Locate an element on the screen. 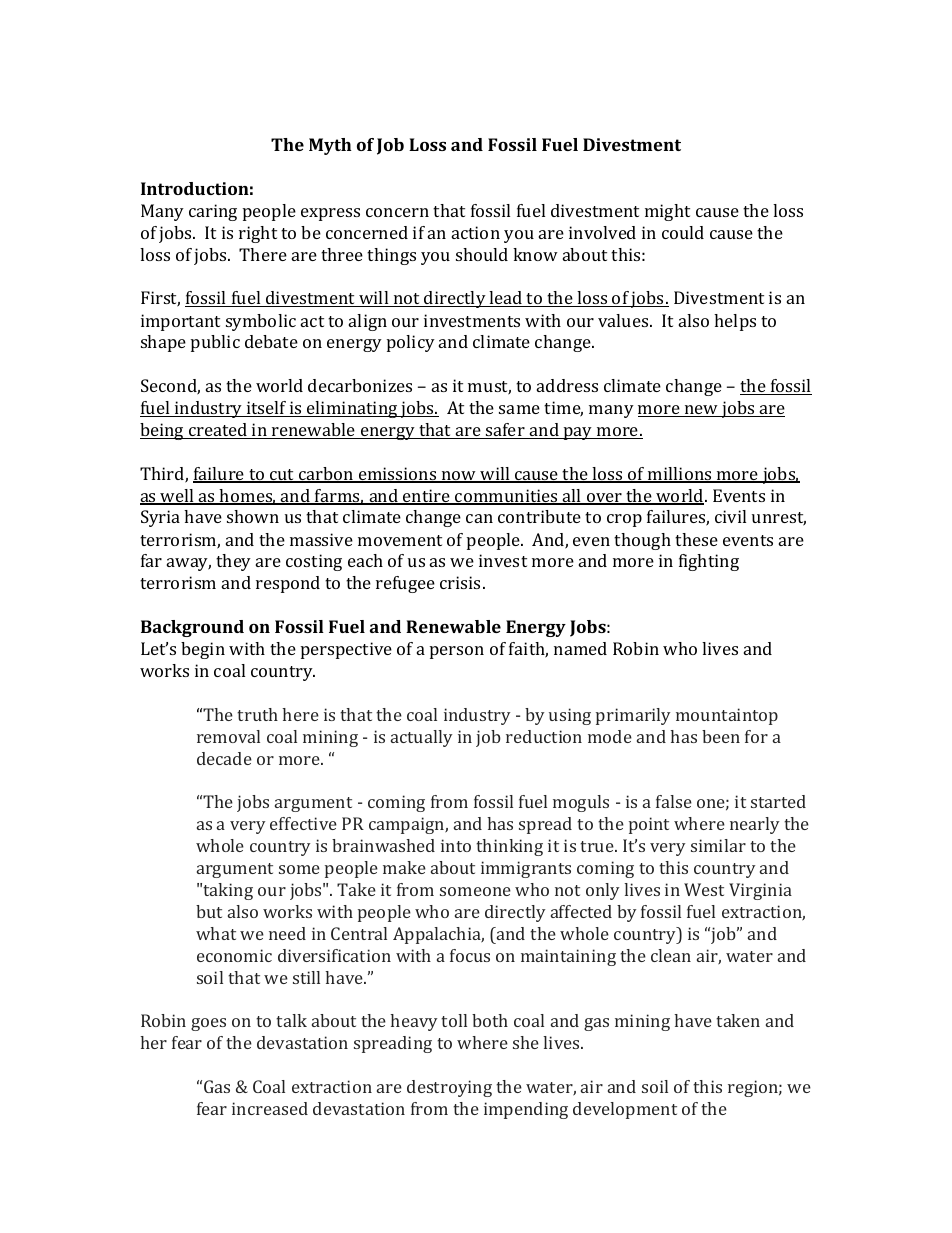 This screenshot has width=952, height=1233. might is located at coordinates (667, 212).
